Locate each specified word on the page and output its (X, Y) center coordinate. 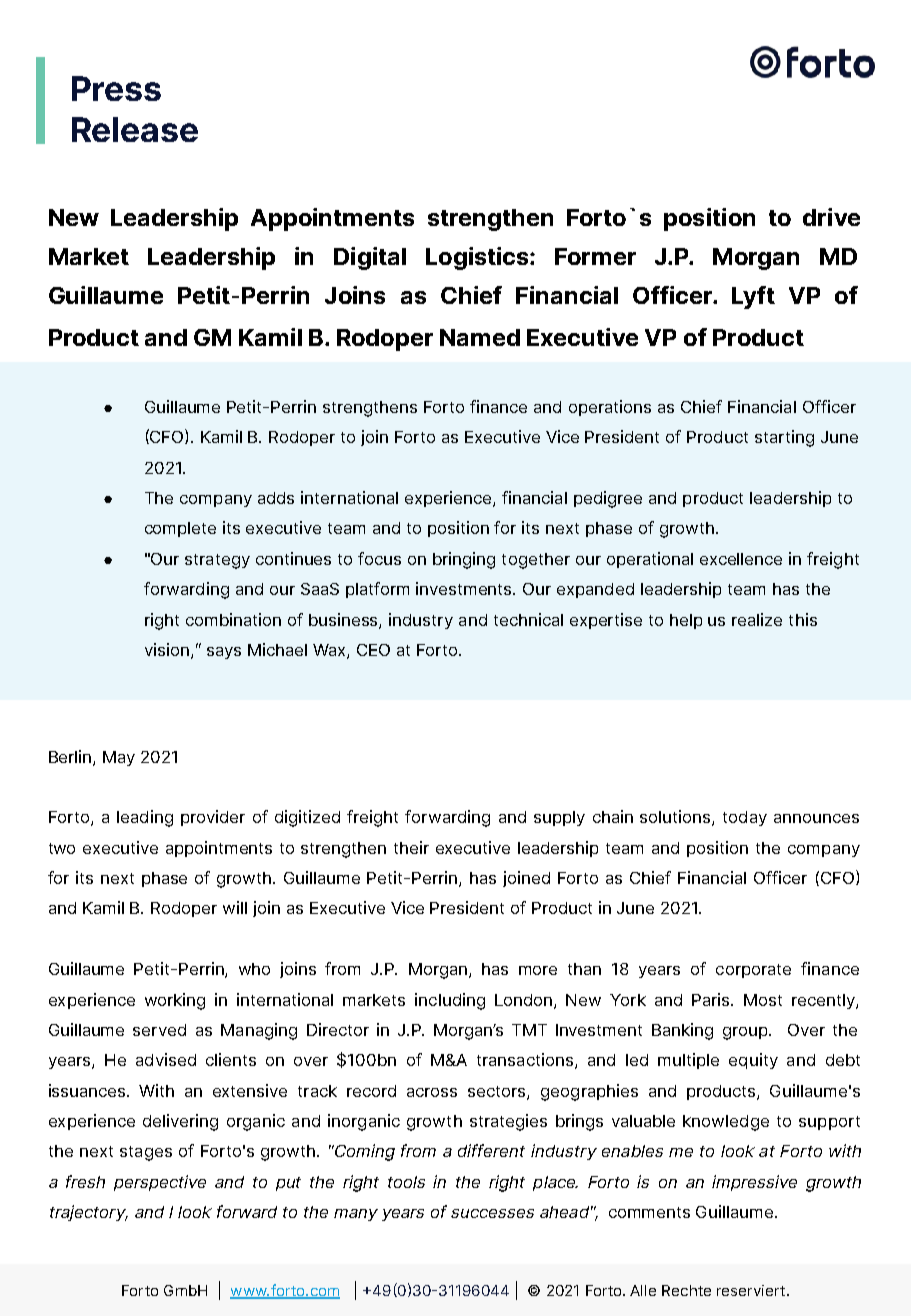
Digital (370, 258)
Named (480, 337)
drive (831, 217)
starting (784, 438)
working (175, 1001)
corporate (753, 971)
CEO (373, 650)
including (450, 1001)
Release (135, 129)
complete (180, 529)
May (119, 758)
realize (757, 619)
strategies (508, 1122)
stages (146, 1153)
